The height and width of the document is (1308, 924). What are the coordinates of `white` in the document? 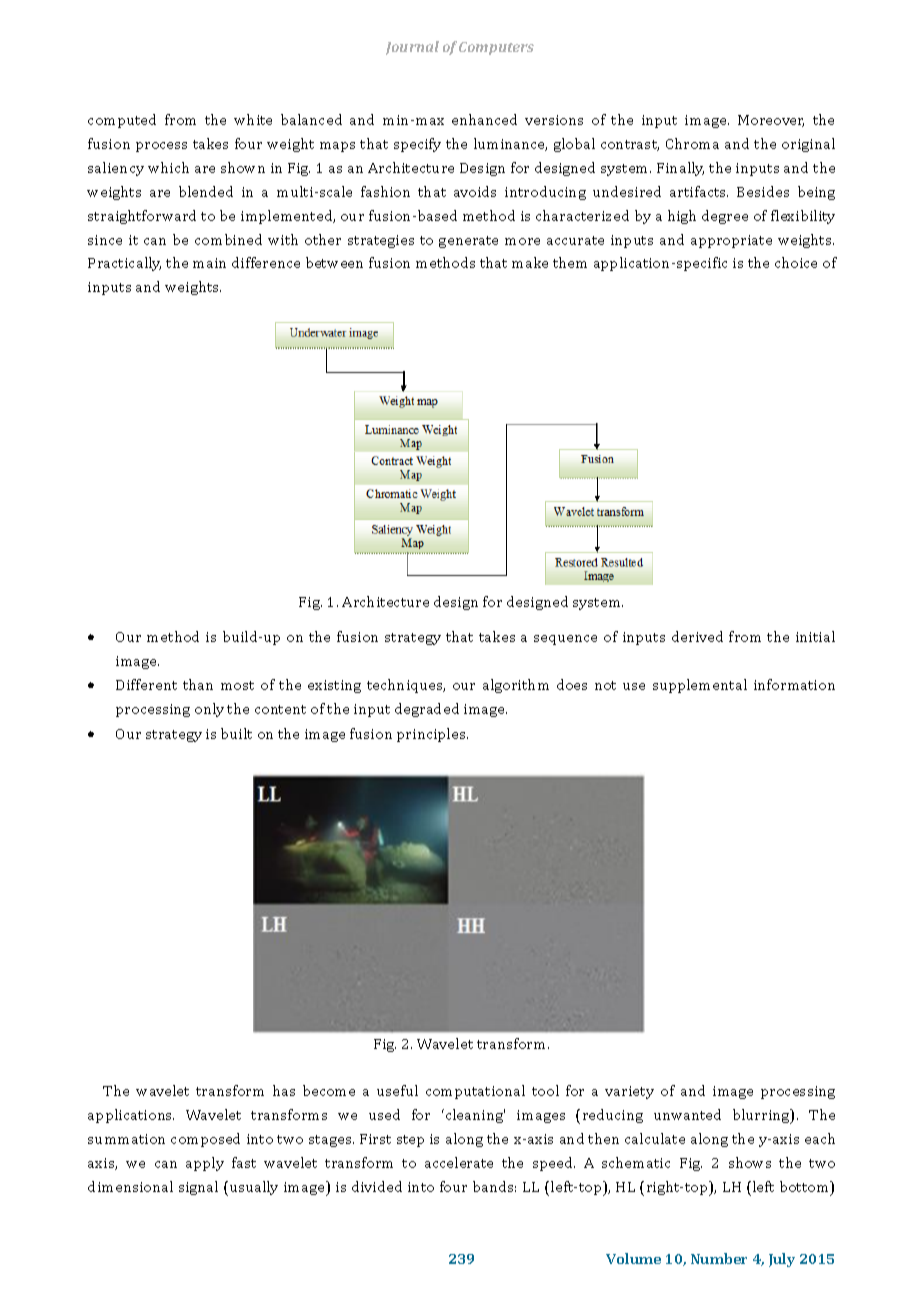 It's located at (253, 119).
